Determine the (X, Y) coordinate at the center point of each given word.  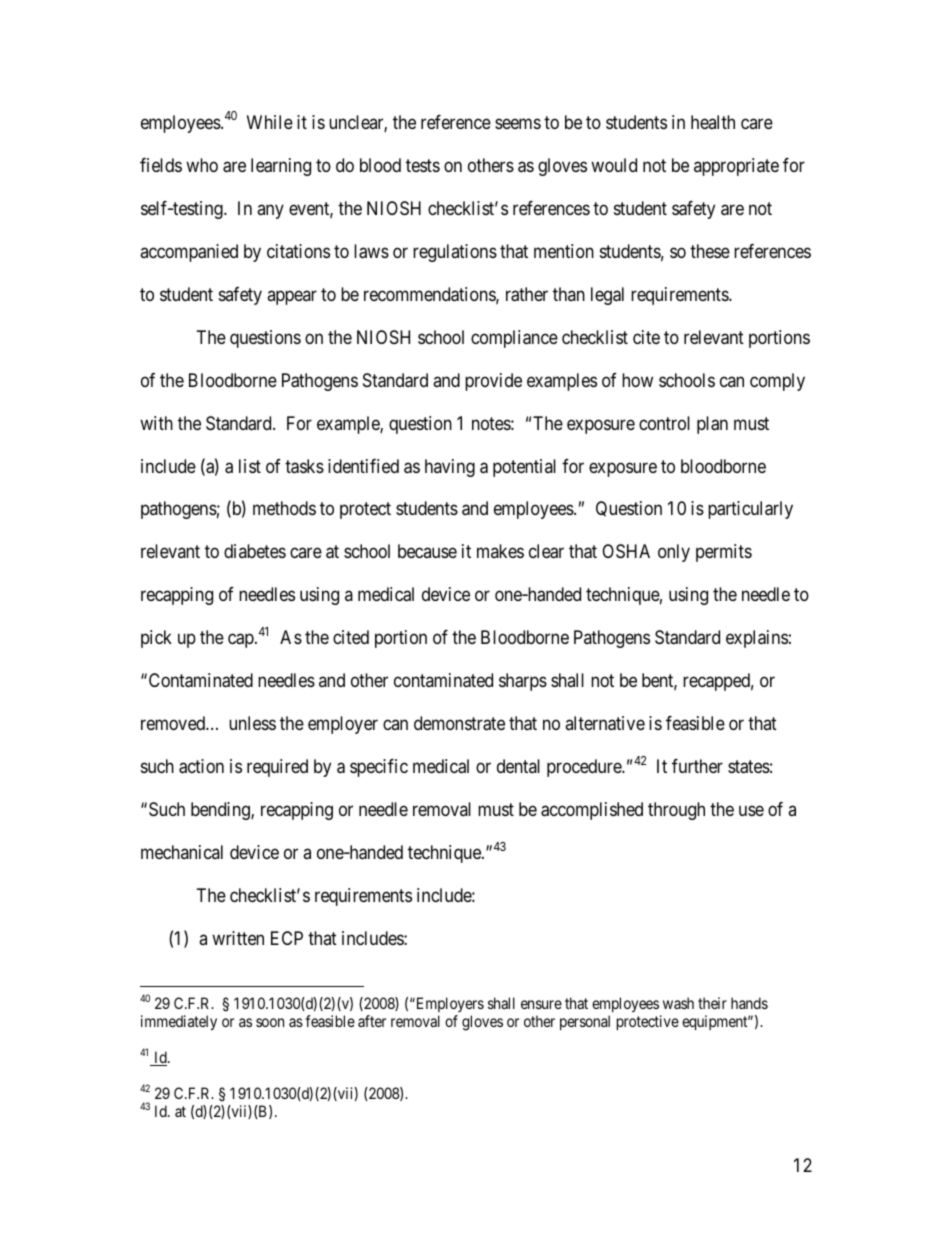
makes (500, 551)
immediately (179, 1023)
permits (724, 553)
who (202, 165)
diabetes (255, 551)
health (713, 122)
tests (423, 165)
